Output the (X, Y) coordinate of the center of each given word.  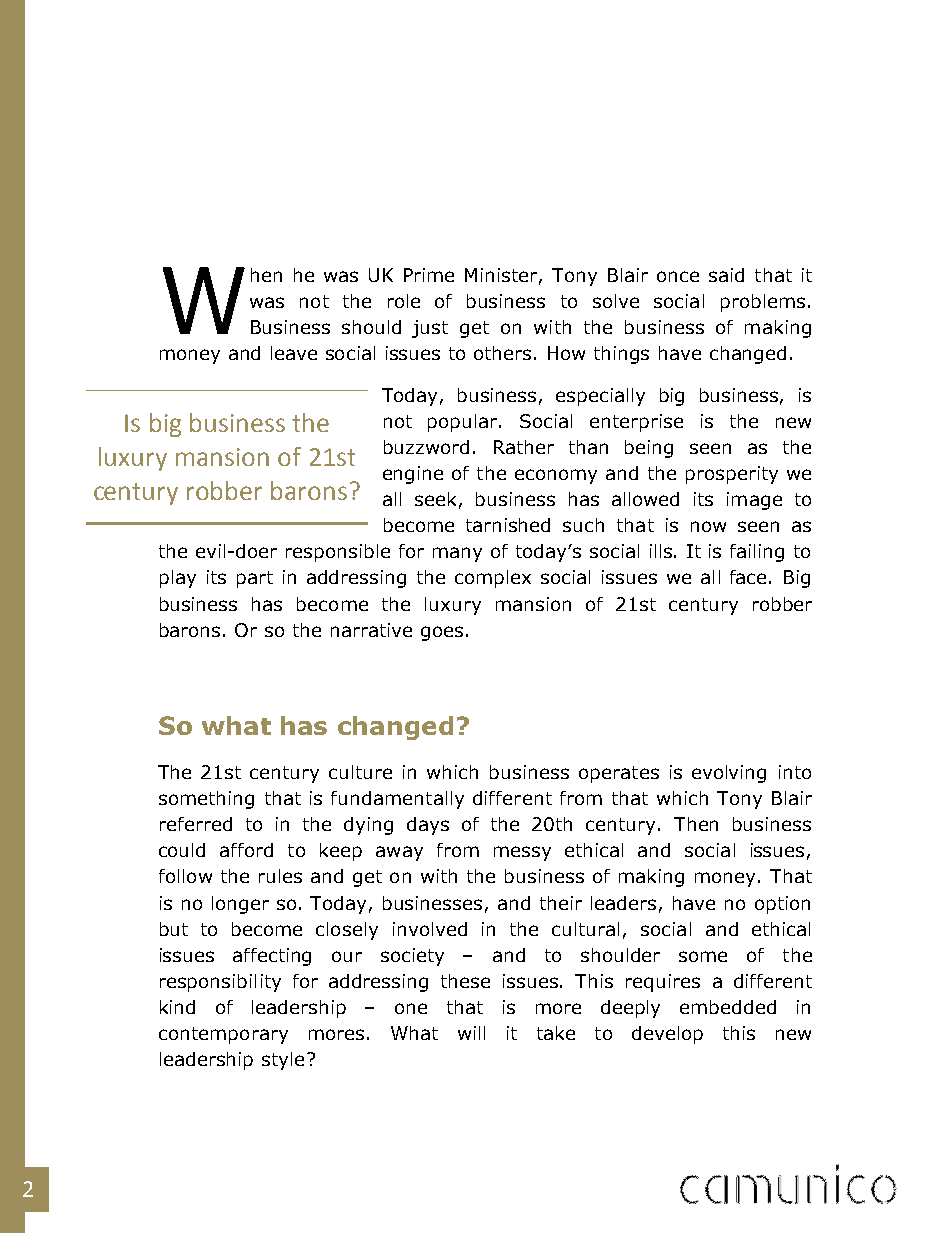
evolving (729, 774)
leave (294, 353)
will (471, 1033)
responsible (338, 553)
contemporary (223, 1035)
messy (522, 853)
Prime (429, 275)
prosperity (732, 475)
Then (696, 824)
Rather (524, 447)
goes (442, 633)
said (726, 275)
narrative (371, 630)
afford (246, 850)
